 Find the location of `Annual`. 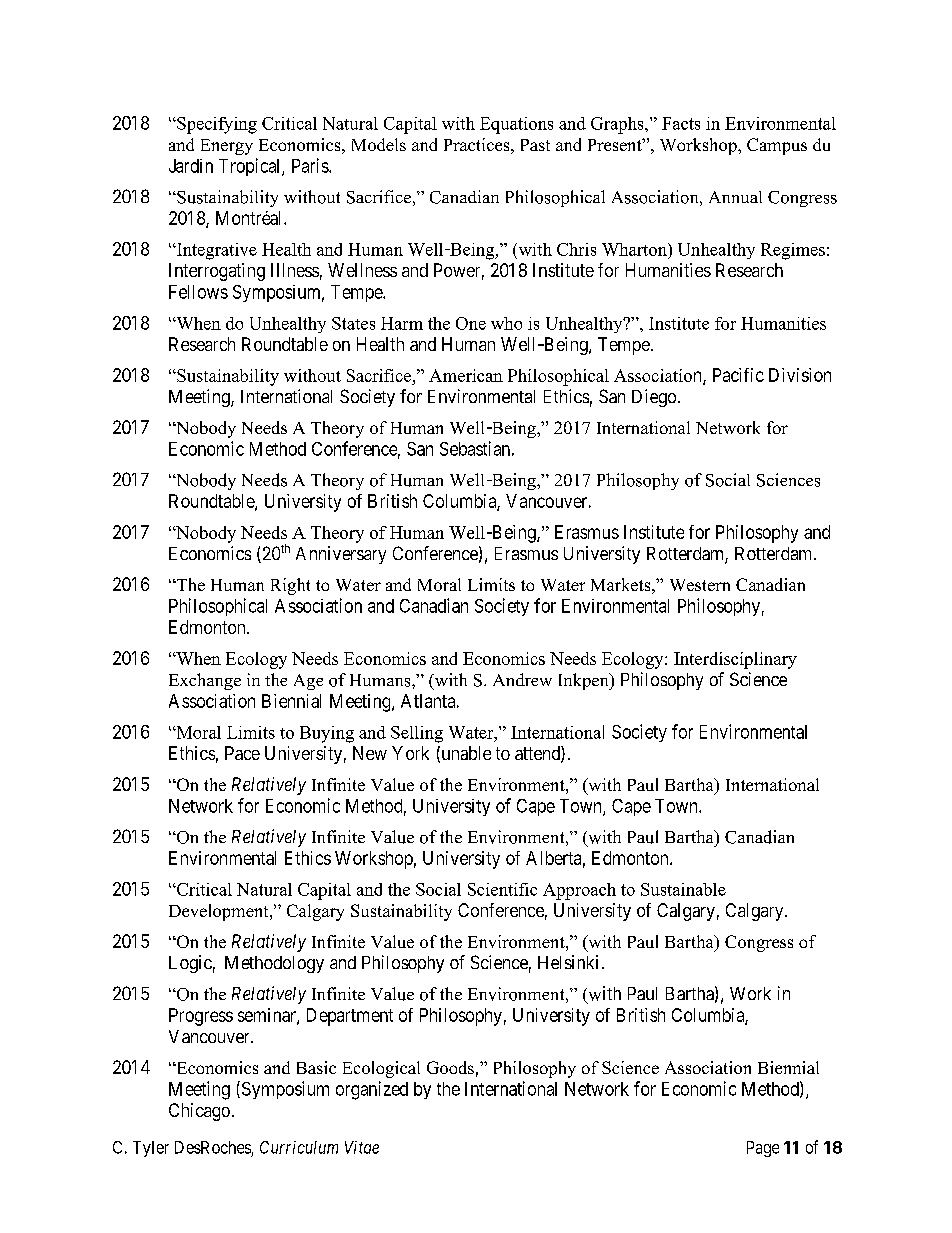

Annual is located at coordinates (735, 197).
